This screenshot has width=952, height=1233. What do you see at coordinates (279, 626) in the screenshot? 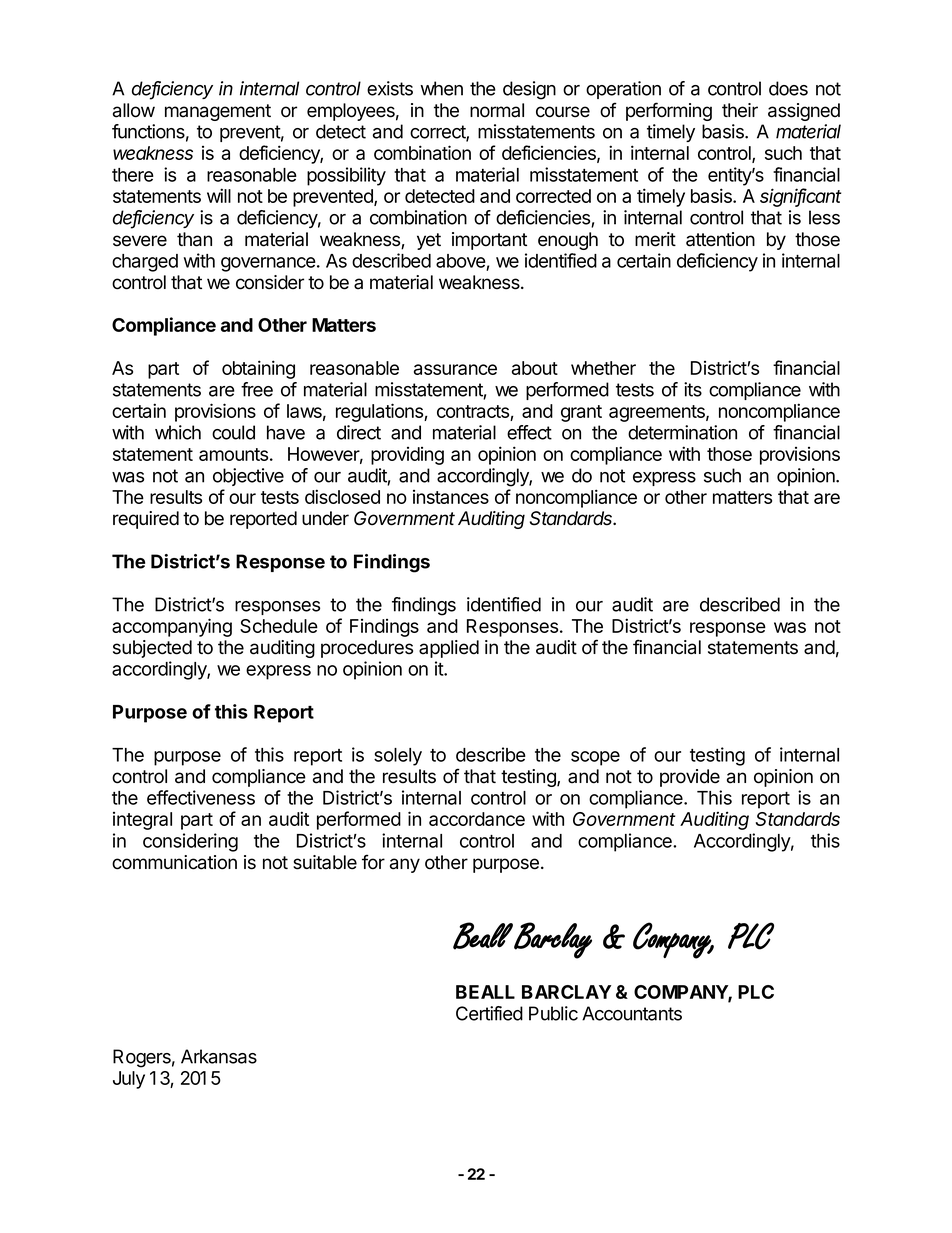
I see `Schedule` at bounding box center [279, 626].
